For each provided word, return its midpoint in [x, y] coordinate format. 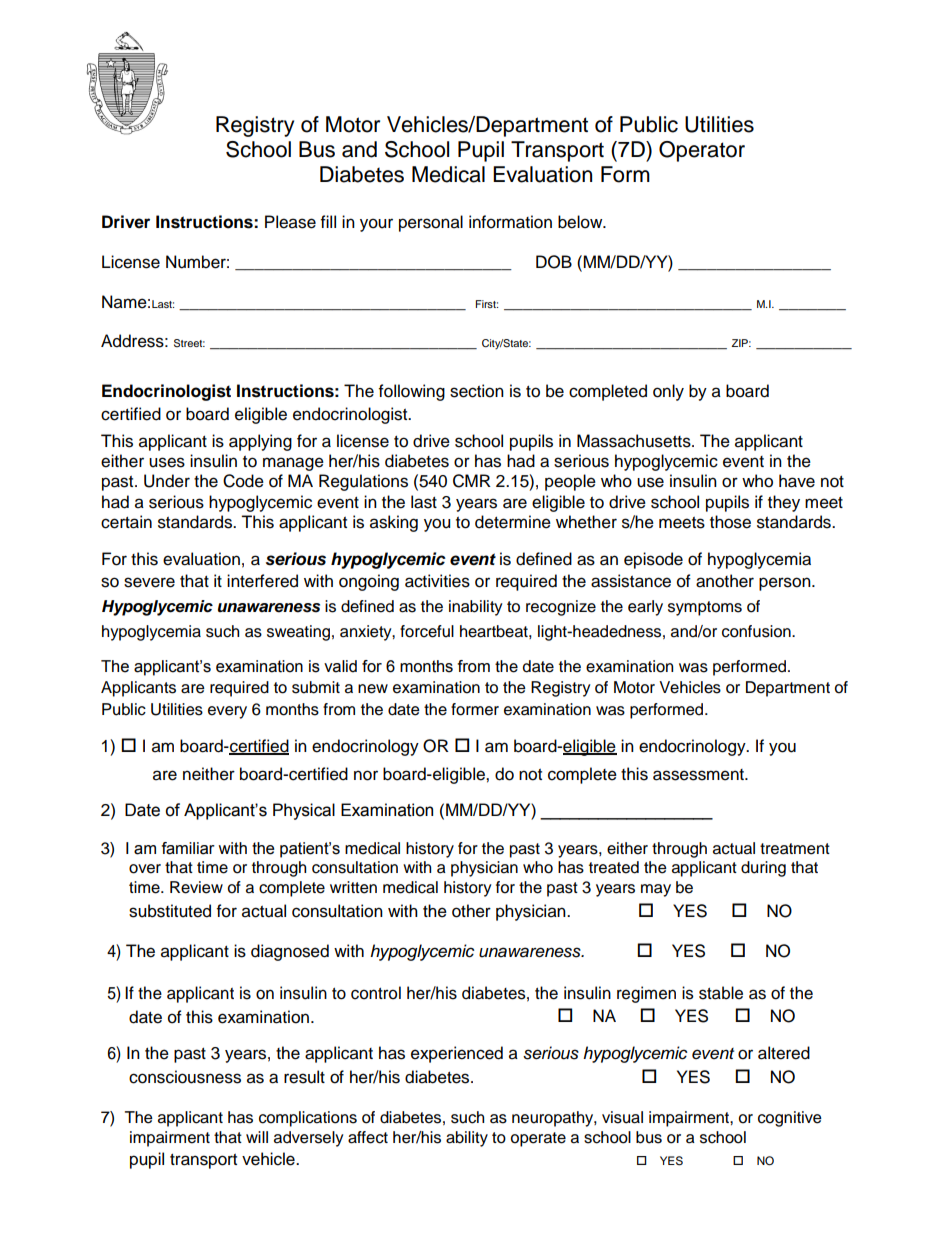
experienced [457, 1054]
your [376, 225]
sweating [298, 633]
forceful [427, 631]
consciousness [185, 1077]
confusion [757, 631]
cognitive [790, 1119]
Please [290, 222]
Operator [702, 151]
